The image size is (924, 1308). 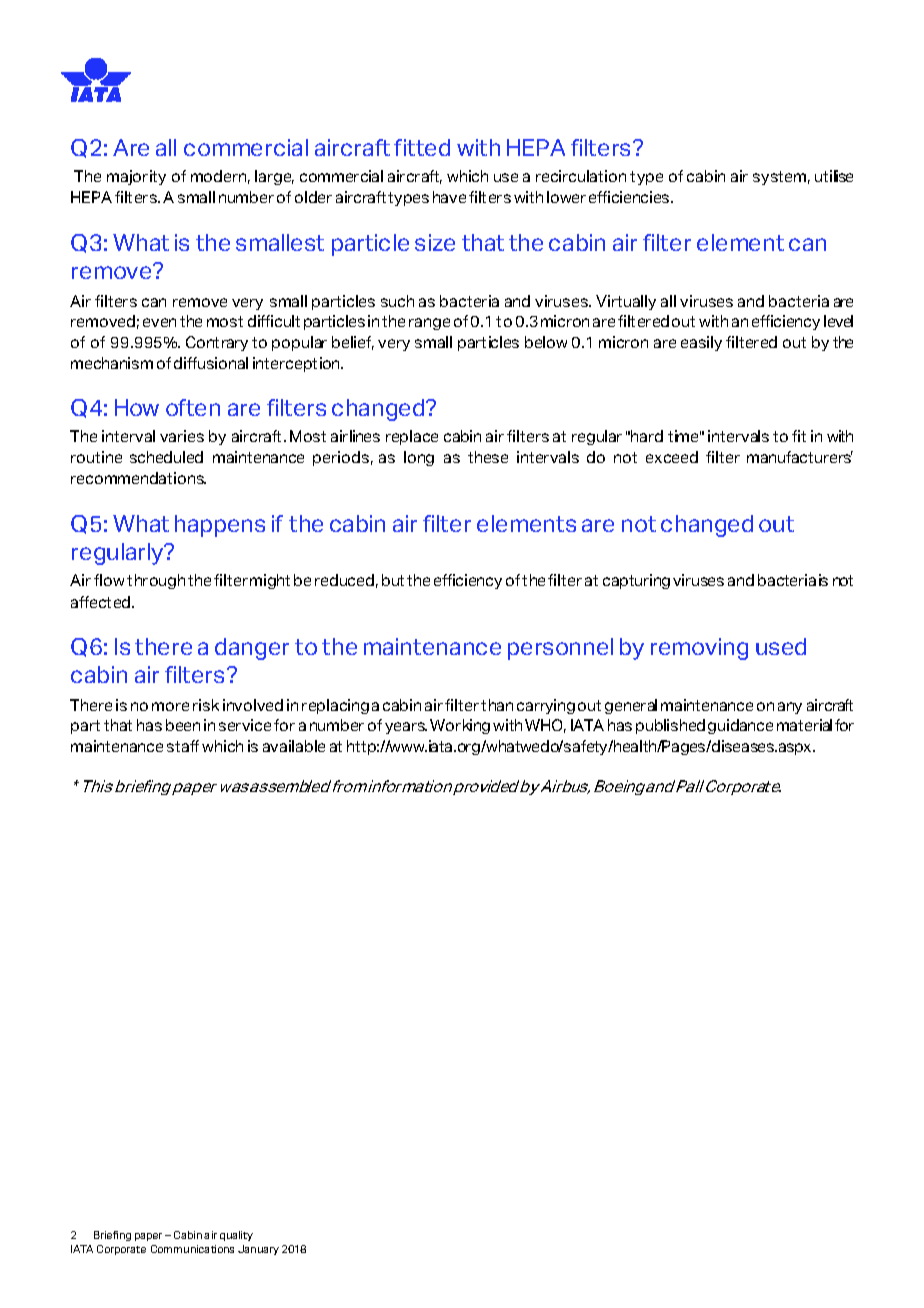 What do you see at coordinates (406, 728) in the image?
I see `years` at bounding box center [406, 728].
